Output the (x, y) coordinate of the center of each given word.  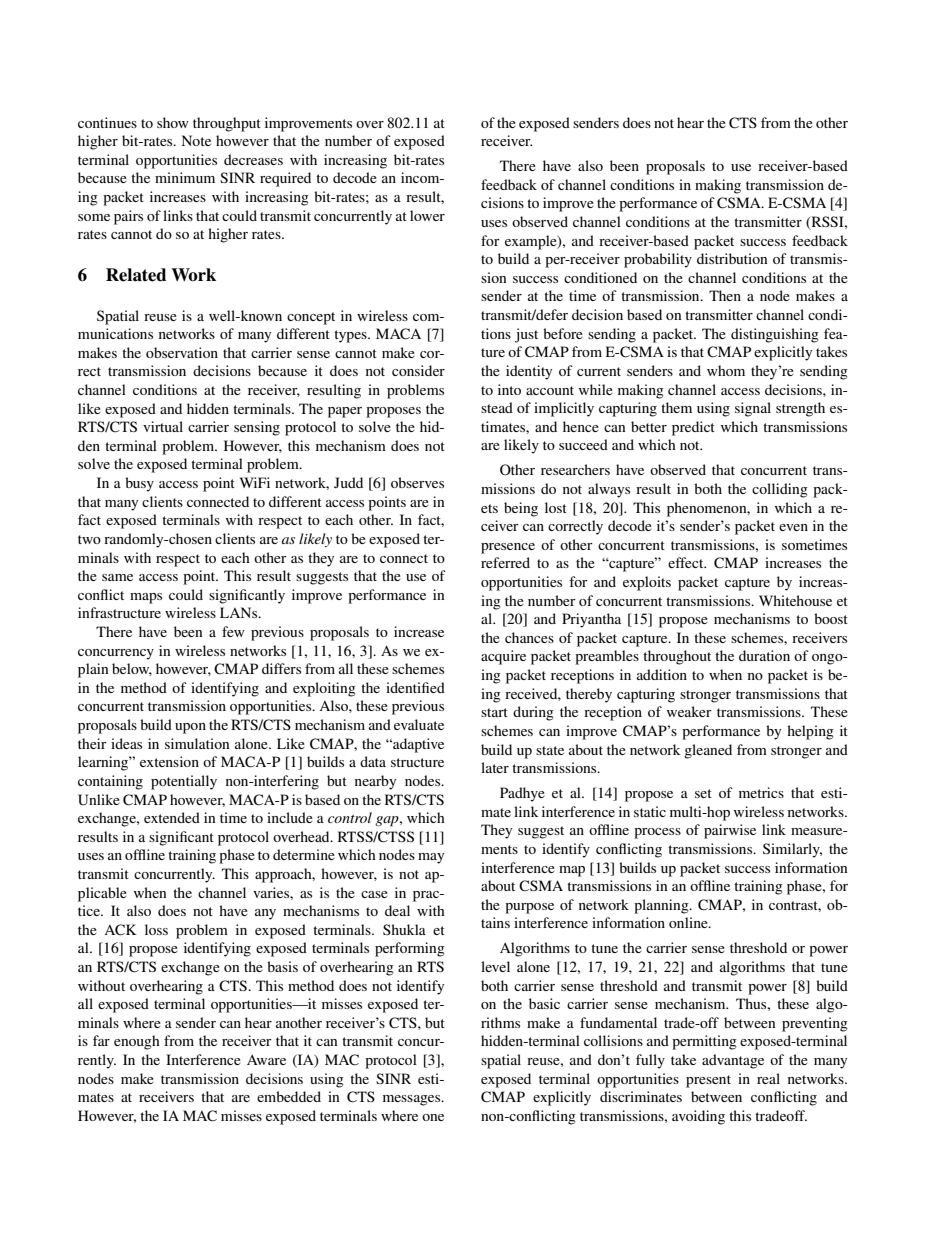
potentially (184, 782)
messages (413, 1100)
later (495, 767)
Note (196, 140)
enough (137, 1042)
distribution (732, 258)
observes (417, 482)
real (768, 1078)
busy (139, 484)
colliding (780, 490)
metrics (761, 792)
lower (427, 215)
